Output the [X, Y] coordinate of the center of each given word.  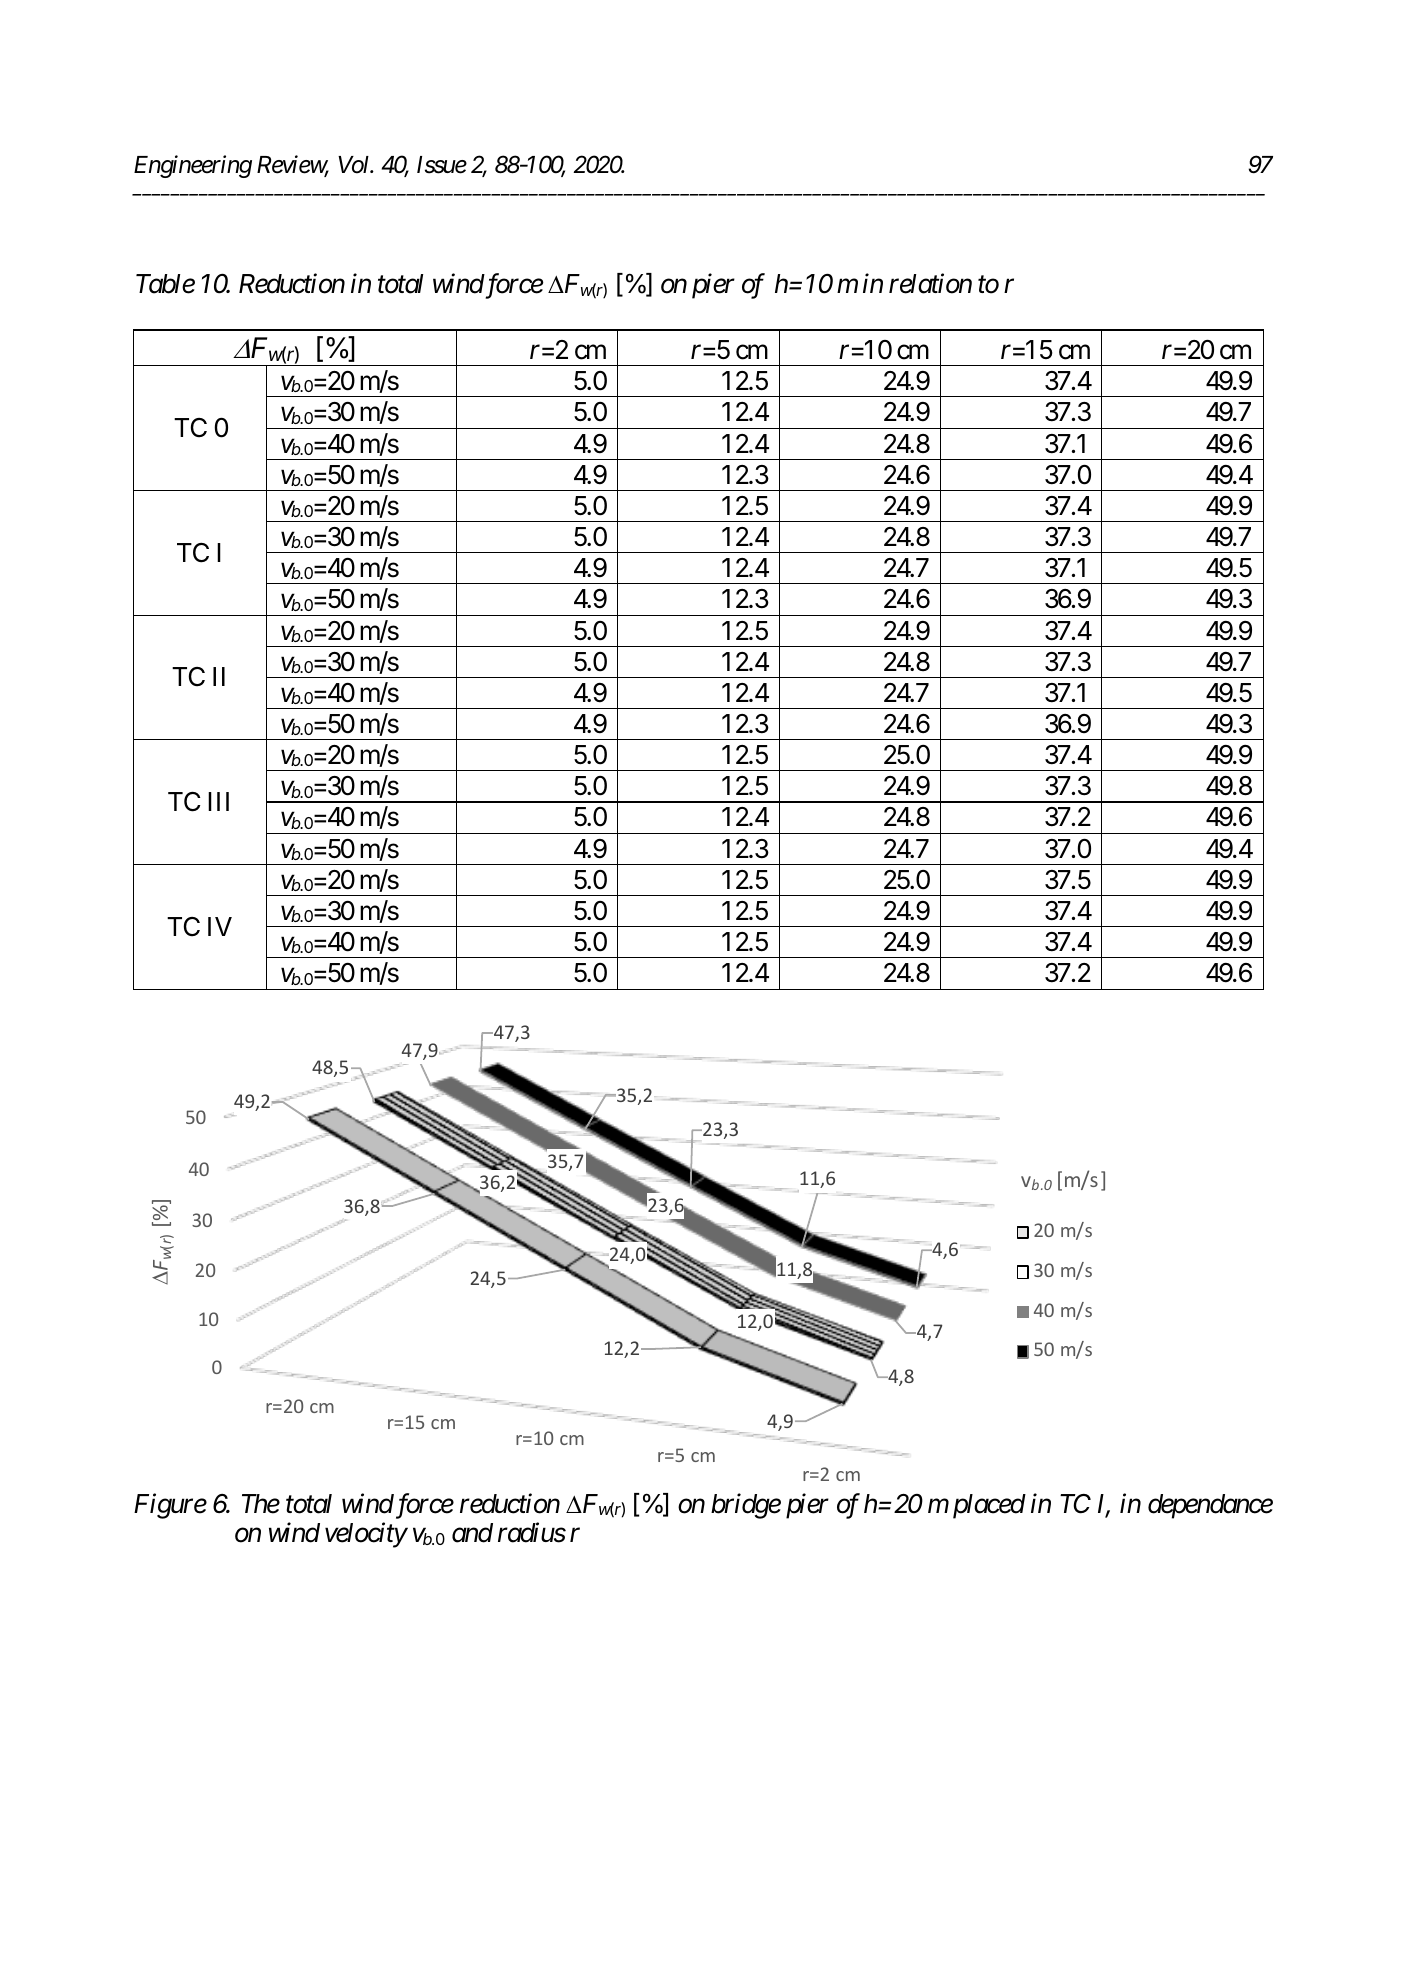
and [472, 1533]
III [218, 801]
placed [989, 1506]
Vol [355, 165]
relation [930, 284]
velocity [366, 1535]
